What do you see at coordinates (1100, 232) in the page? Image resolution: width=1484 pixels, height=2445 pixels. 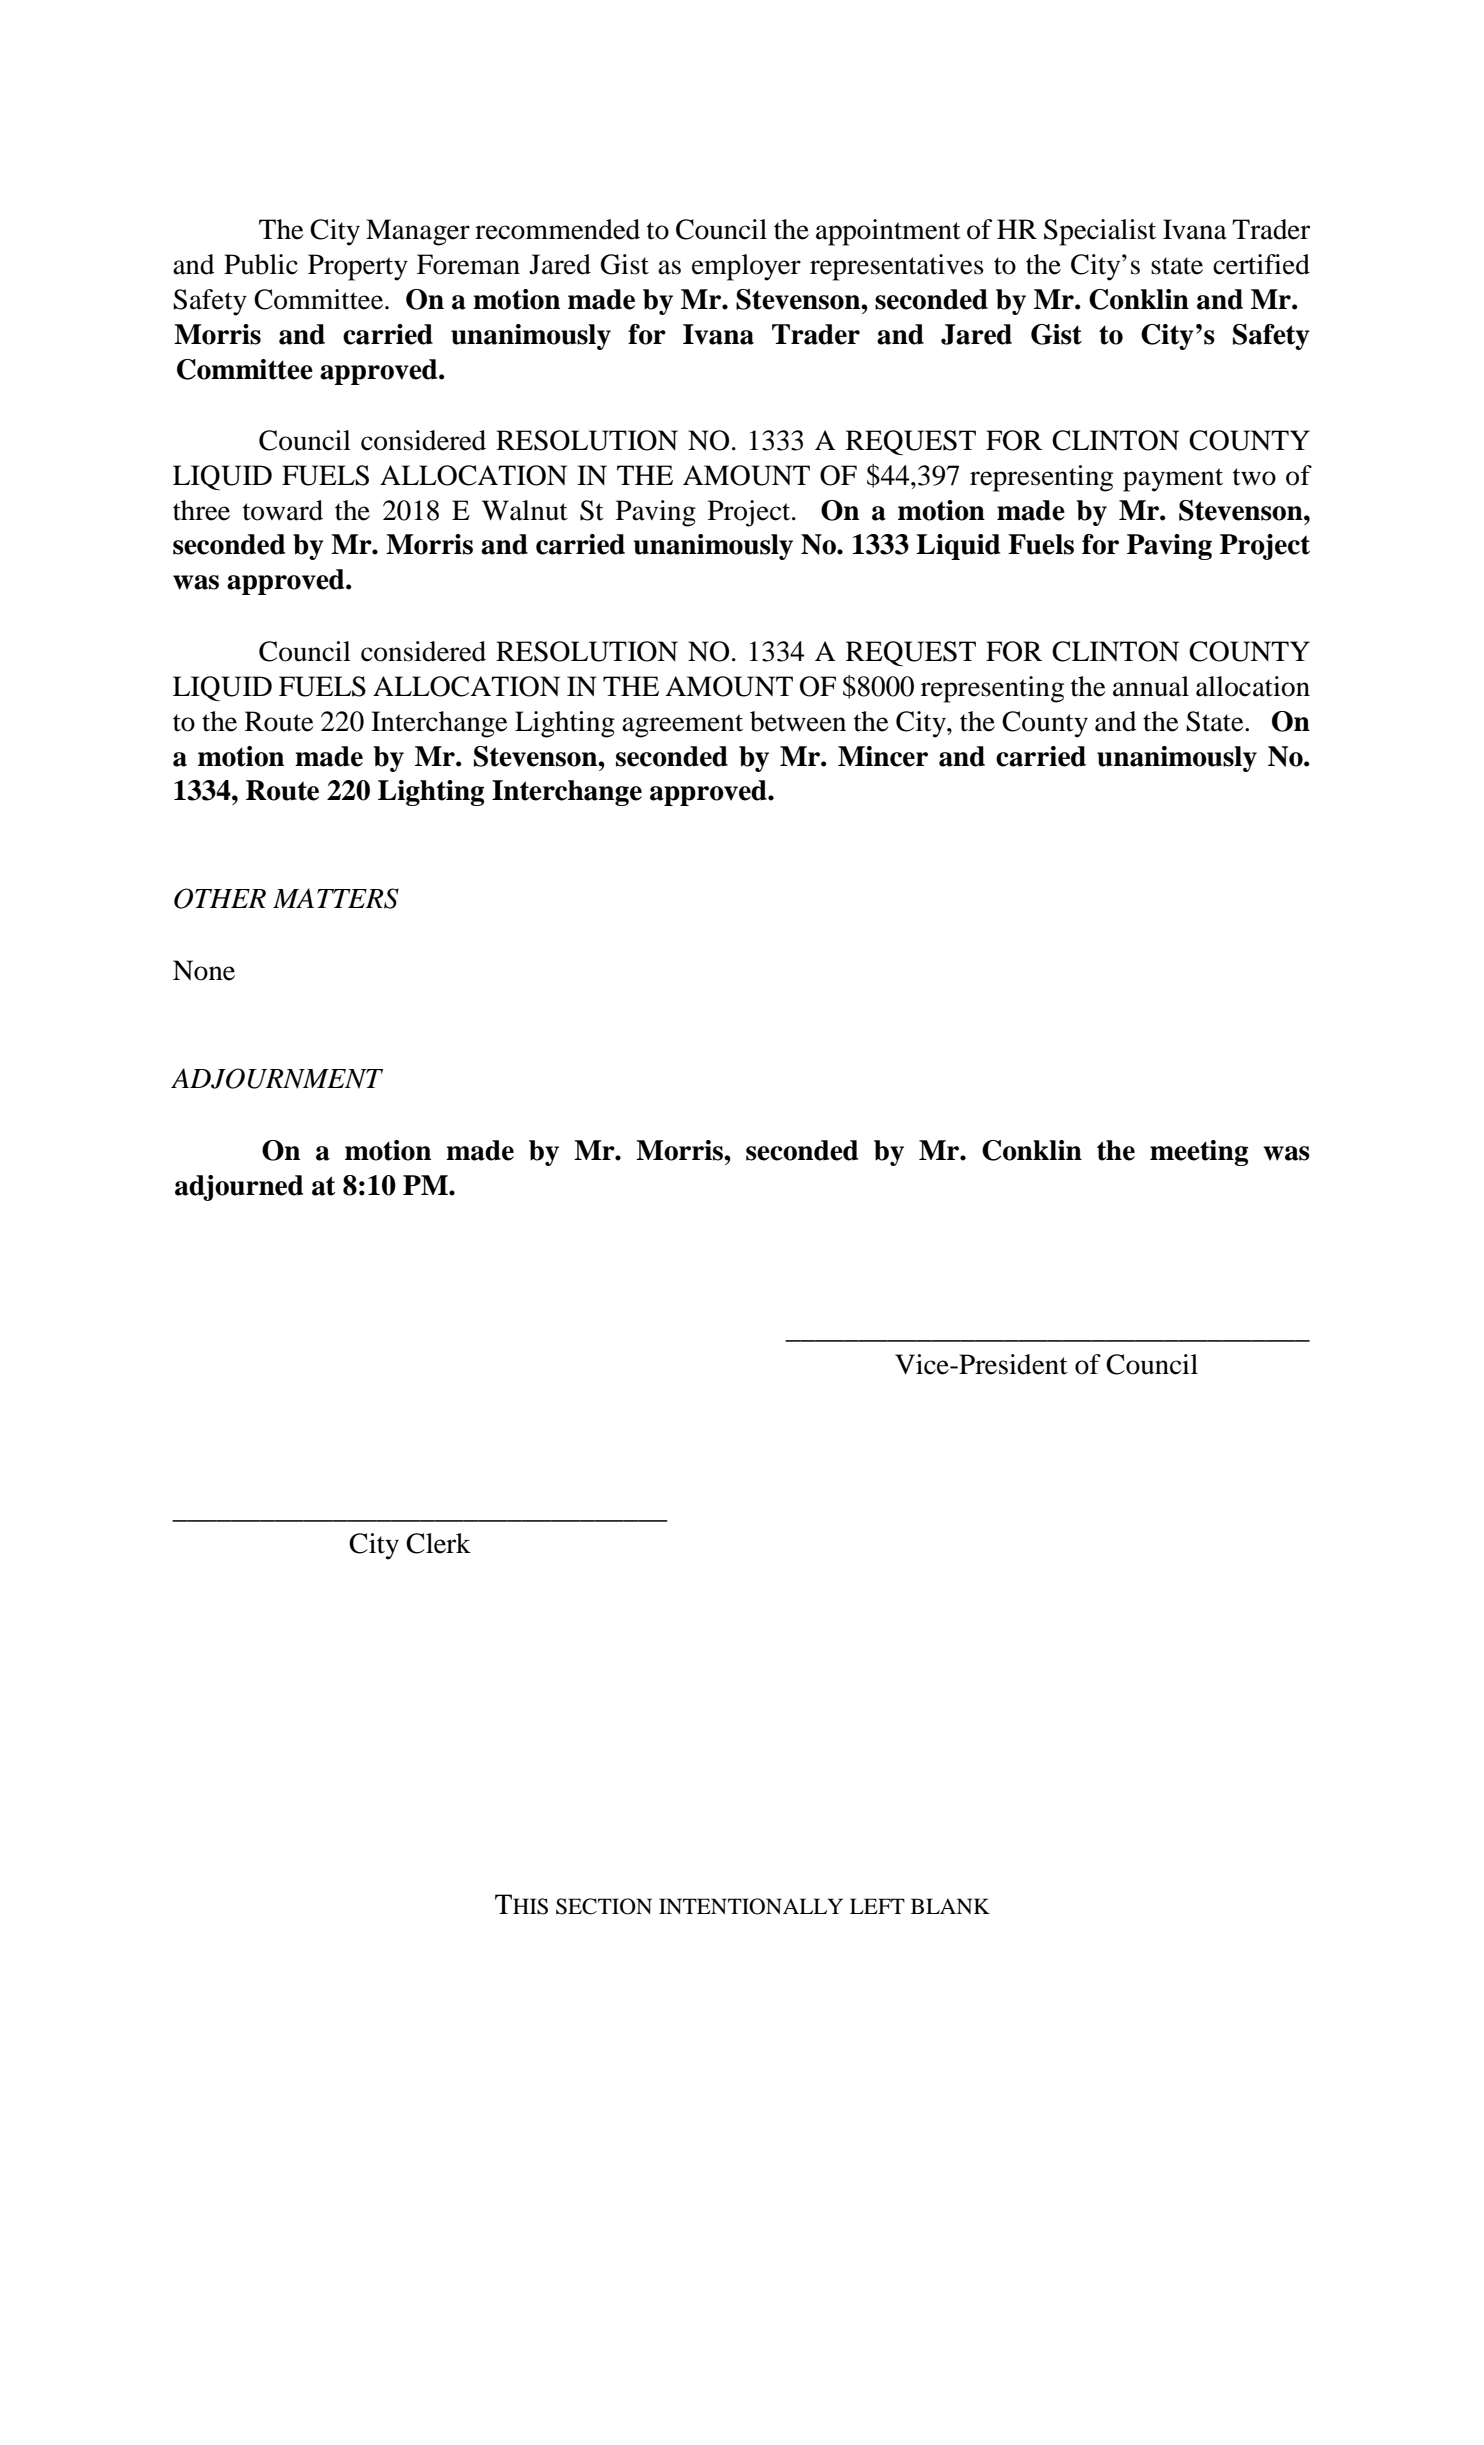 I see `Specialist` at bounding box center [1100, 232].
